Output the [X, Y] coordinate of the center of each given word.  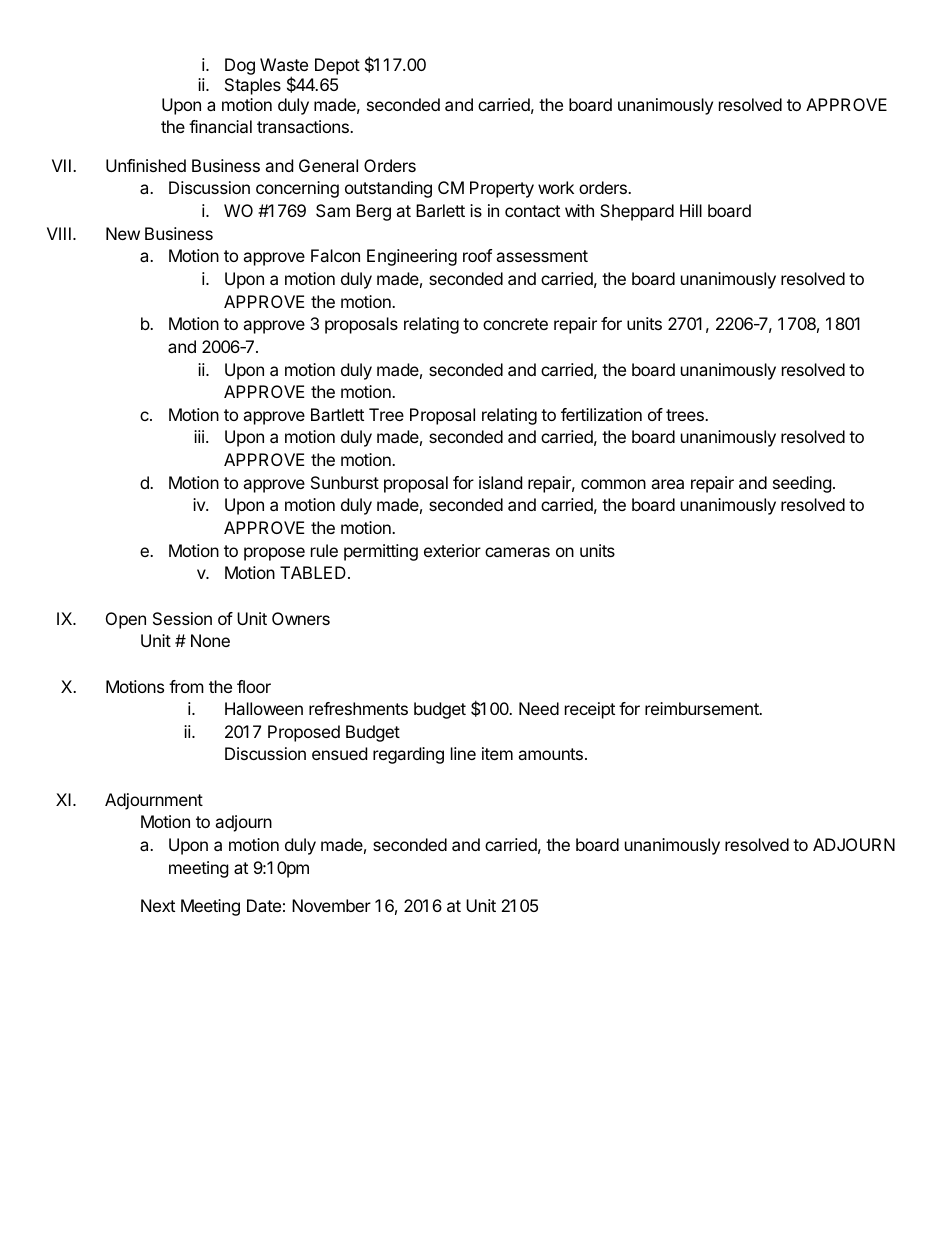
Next [158, 905]
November [331, 905]
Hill [691, 210]
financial [220, 126]
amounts [550, 754]
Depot [337, 66]
